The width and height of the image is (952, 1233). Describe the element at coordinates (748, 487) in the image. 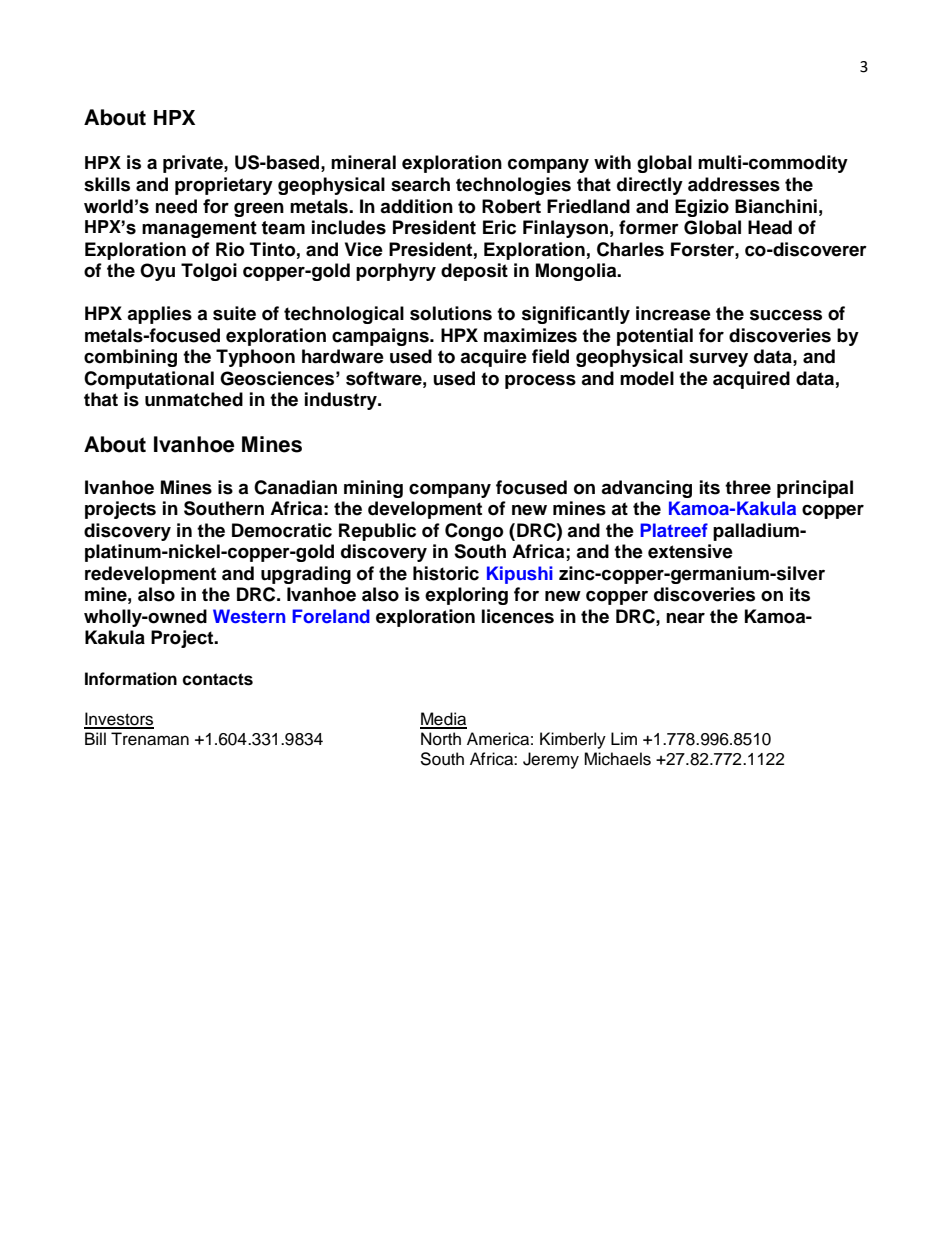

I see `three` at that location.
